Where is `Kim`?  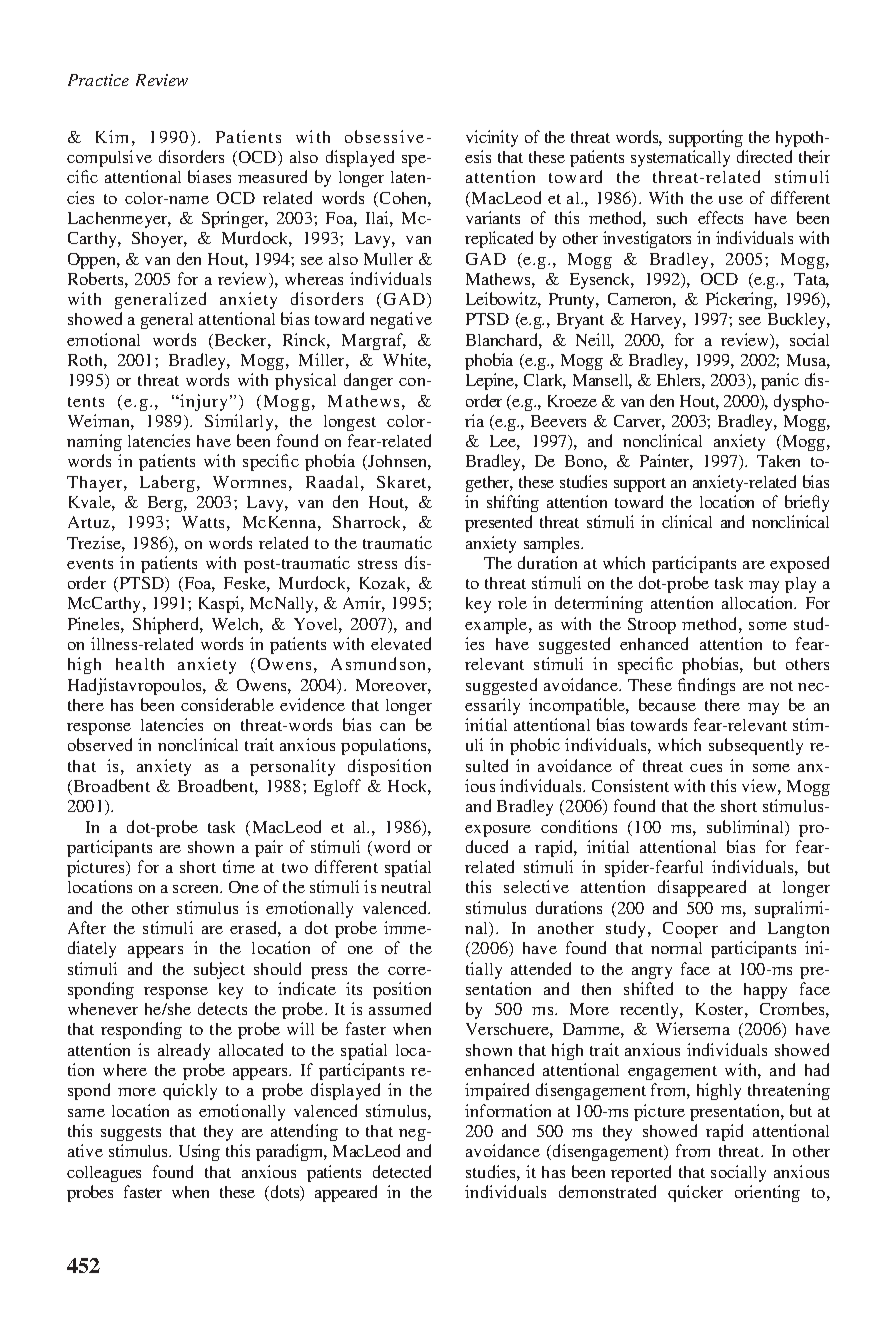
Kim is located at coordinates (112, 136).
